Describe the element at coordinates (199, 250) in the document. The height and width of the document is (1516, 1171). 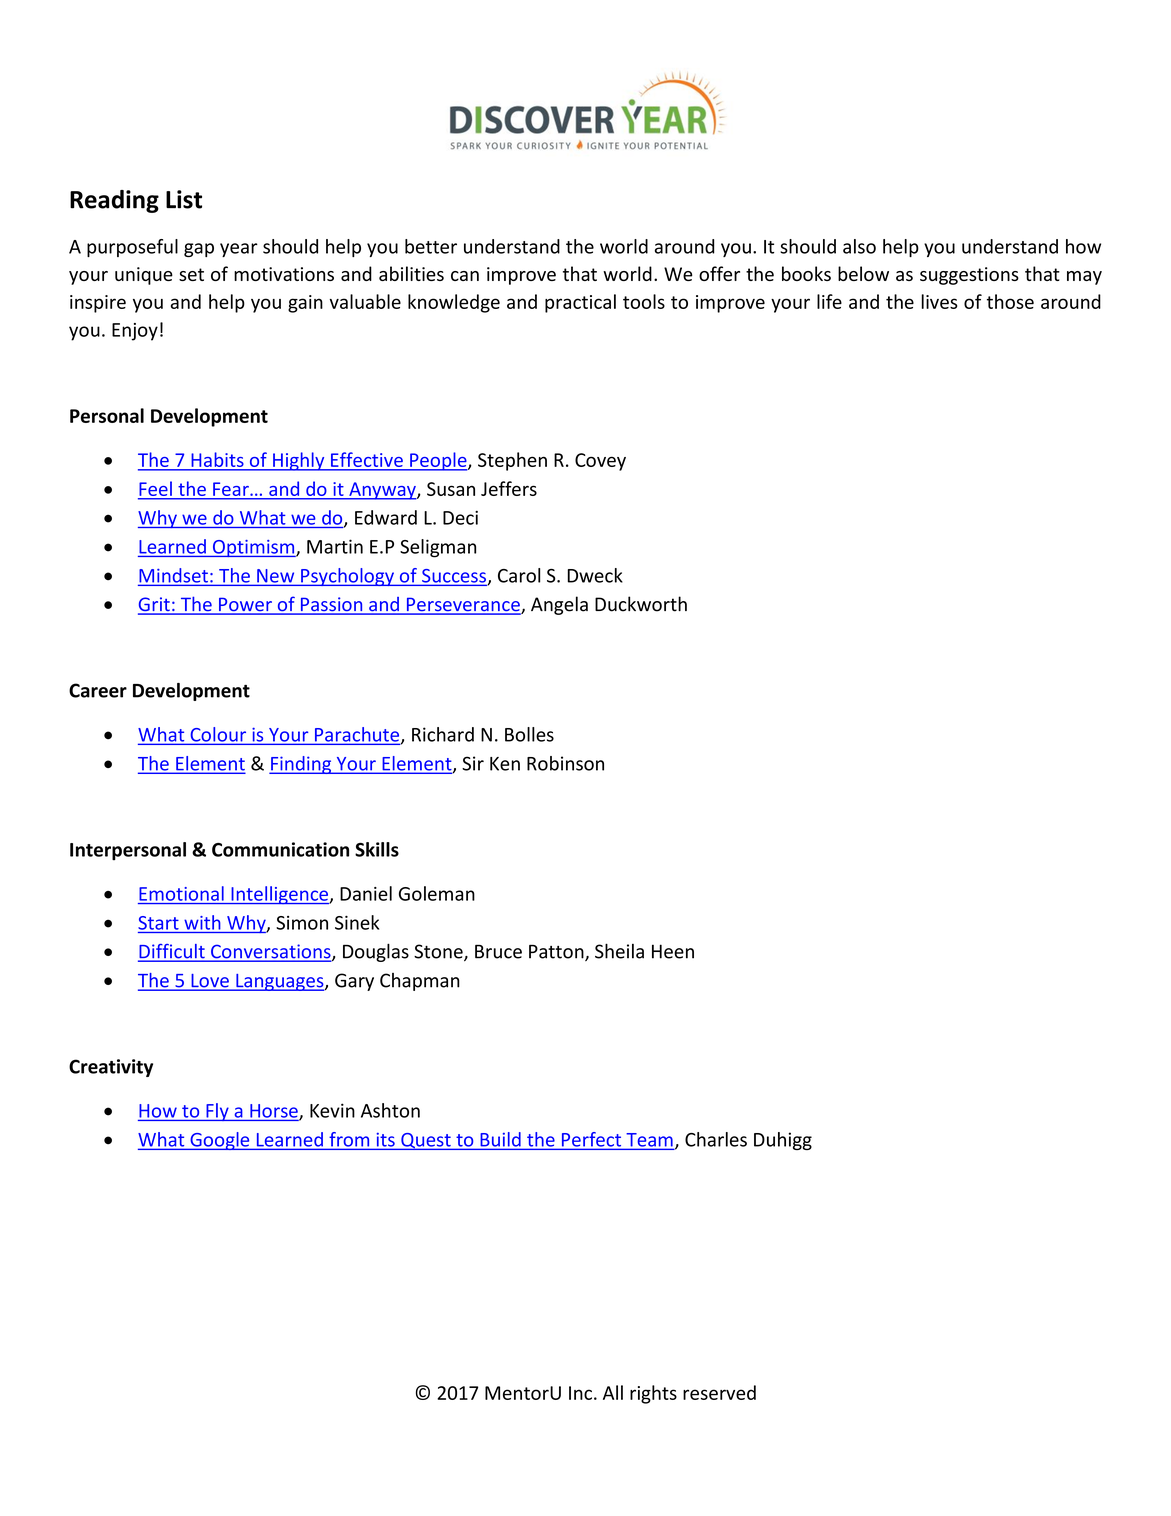
I see `gap` at that location.
